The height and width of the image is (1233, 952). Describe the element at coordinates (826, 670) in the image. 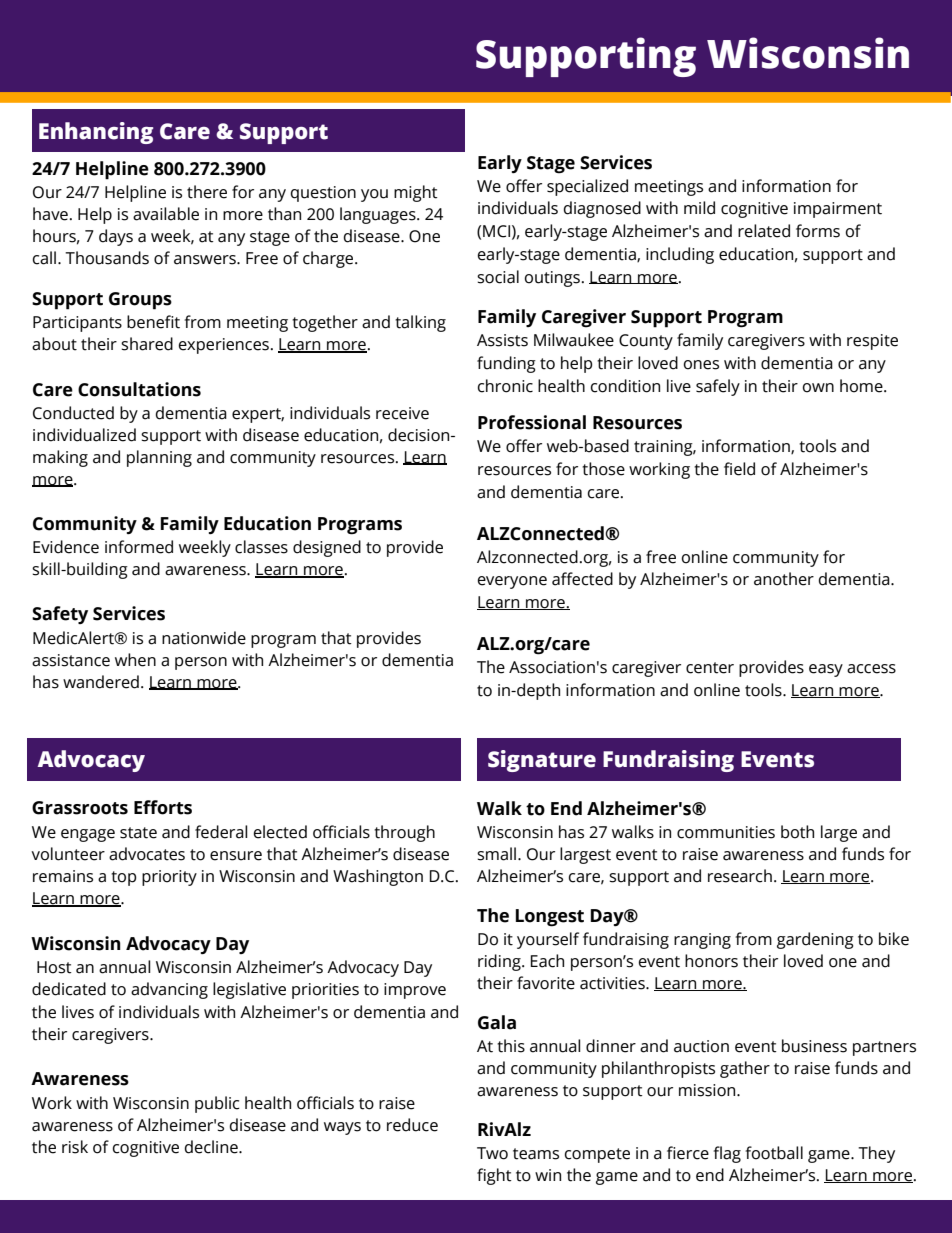

I see `easy` at that location.
